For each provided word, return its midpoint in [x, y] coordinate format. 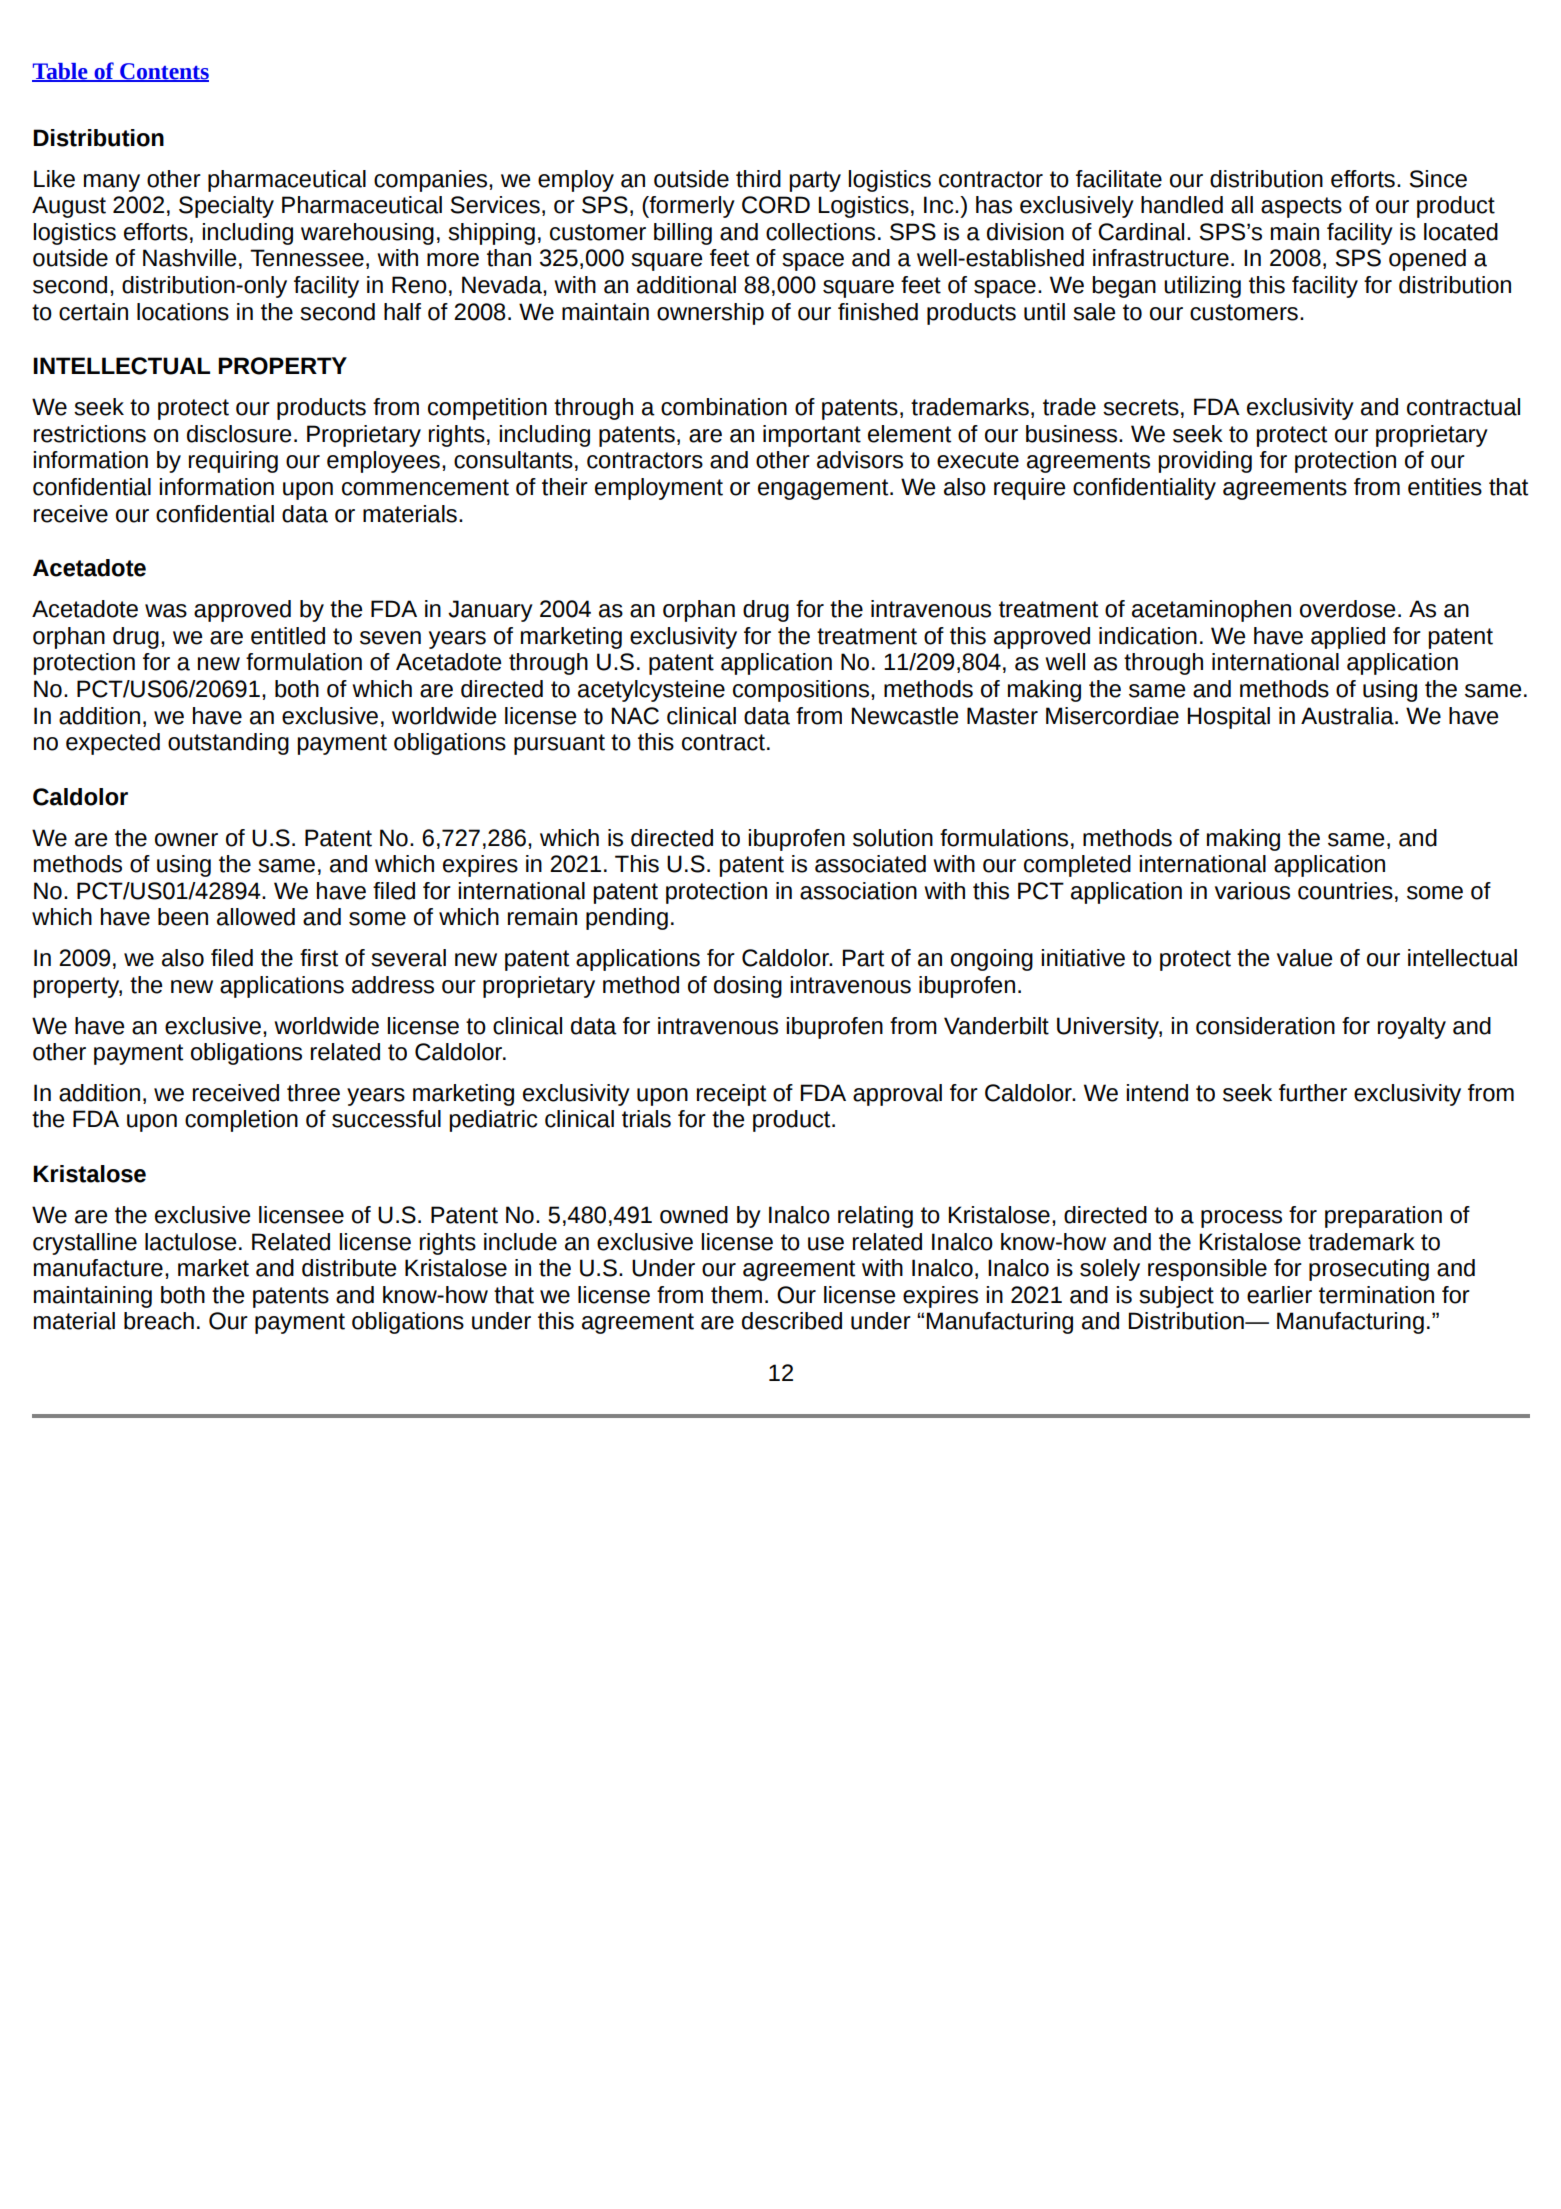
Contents [163, 72]
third [758, 179]
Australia [1348, 716]
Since [1438, 179]
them [736, 1295]
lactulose [190, 1242]
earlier [1279, 1295]
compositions [802, 691]
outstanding [228, 744]
